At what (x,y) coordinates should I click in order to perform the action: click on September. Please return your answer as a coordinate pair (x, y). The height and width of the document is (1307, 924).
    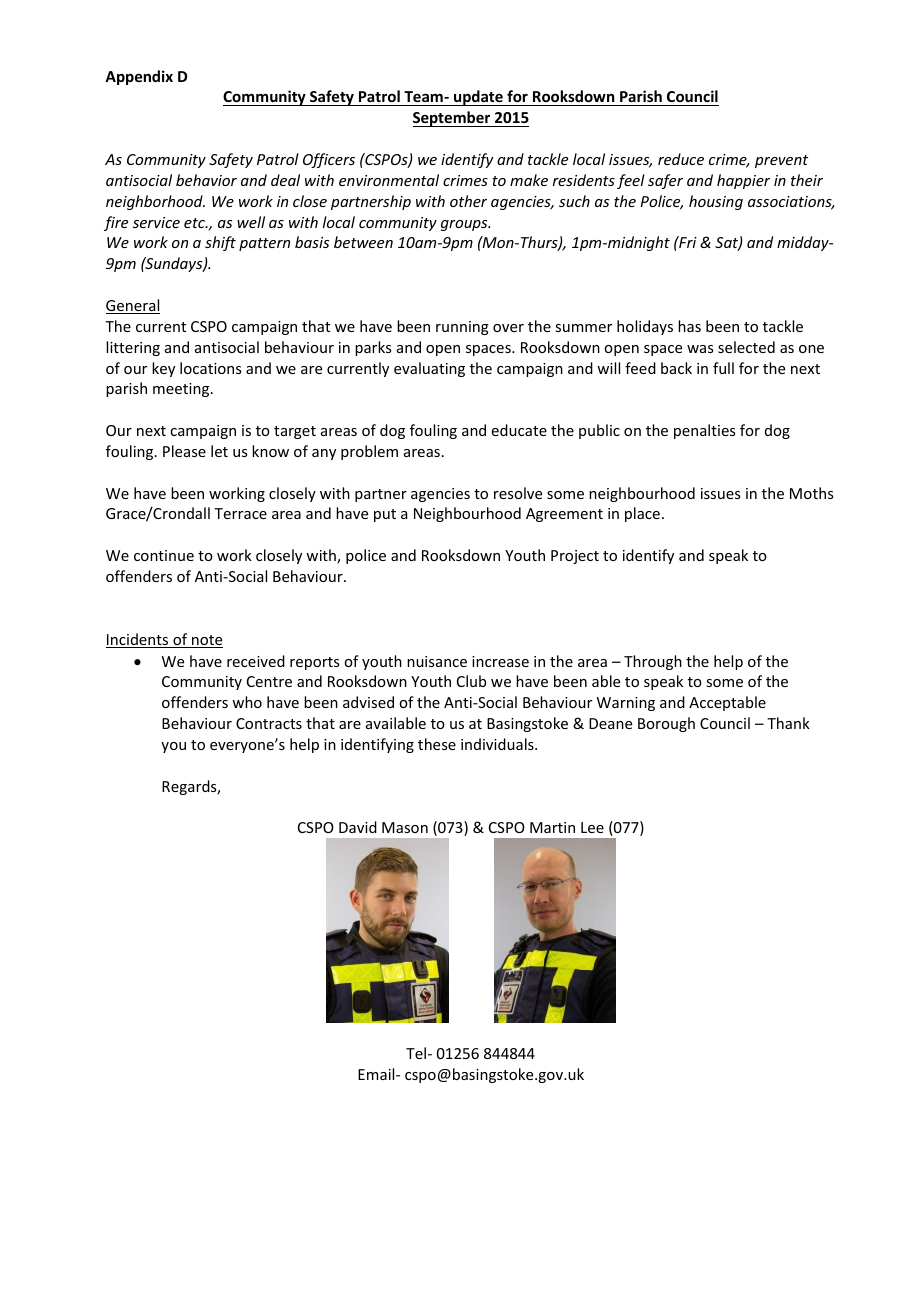
    Looking at the image, I should click on (453, 119).
